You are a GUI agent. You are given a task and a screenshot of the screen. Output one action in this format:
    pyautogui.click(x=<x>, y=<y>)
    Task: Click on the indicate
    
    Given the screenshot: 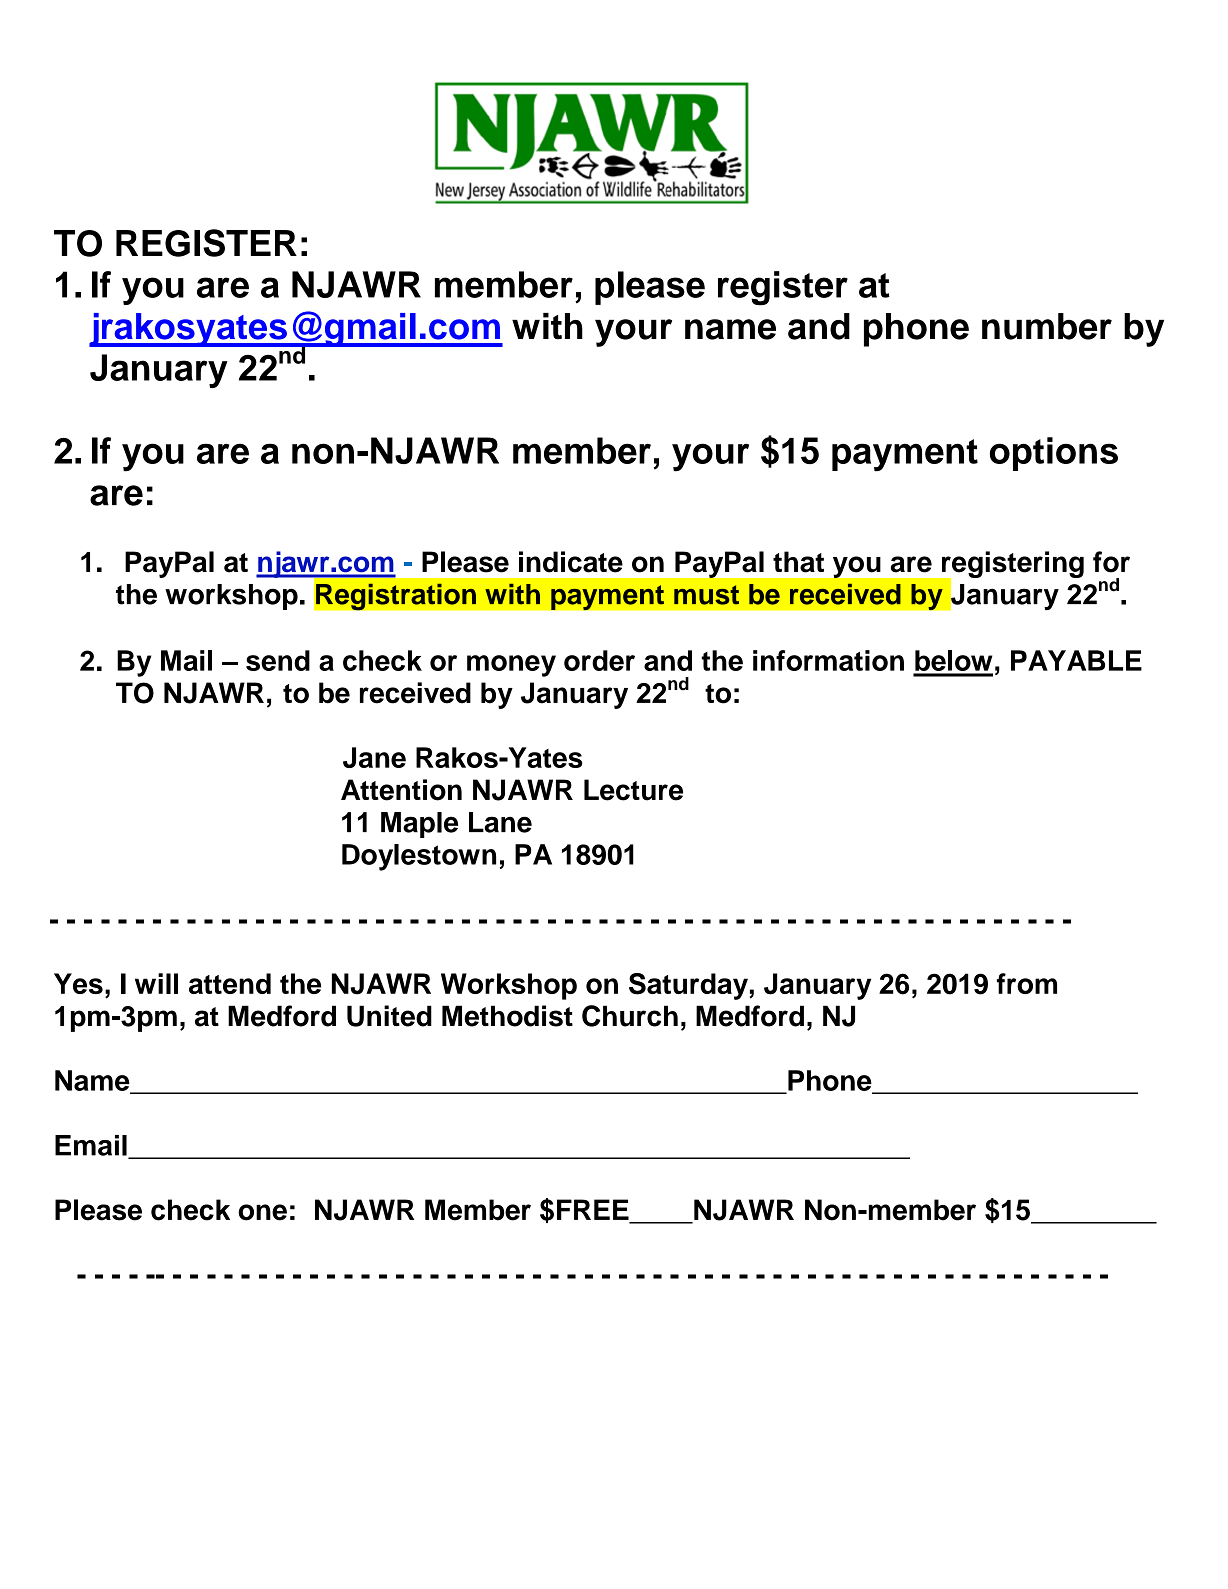 What is the action you would take?
    pyautogui.click(x=571, y=562)
